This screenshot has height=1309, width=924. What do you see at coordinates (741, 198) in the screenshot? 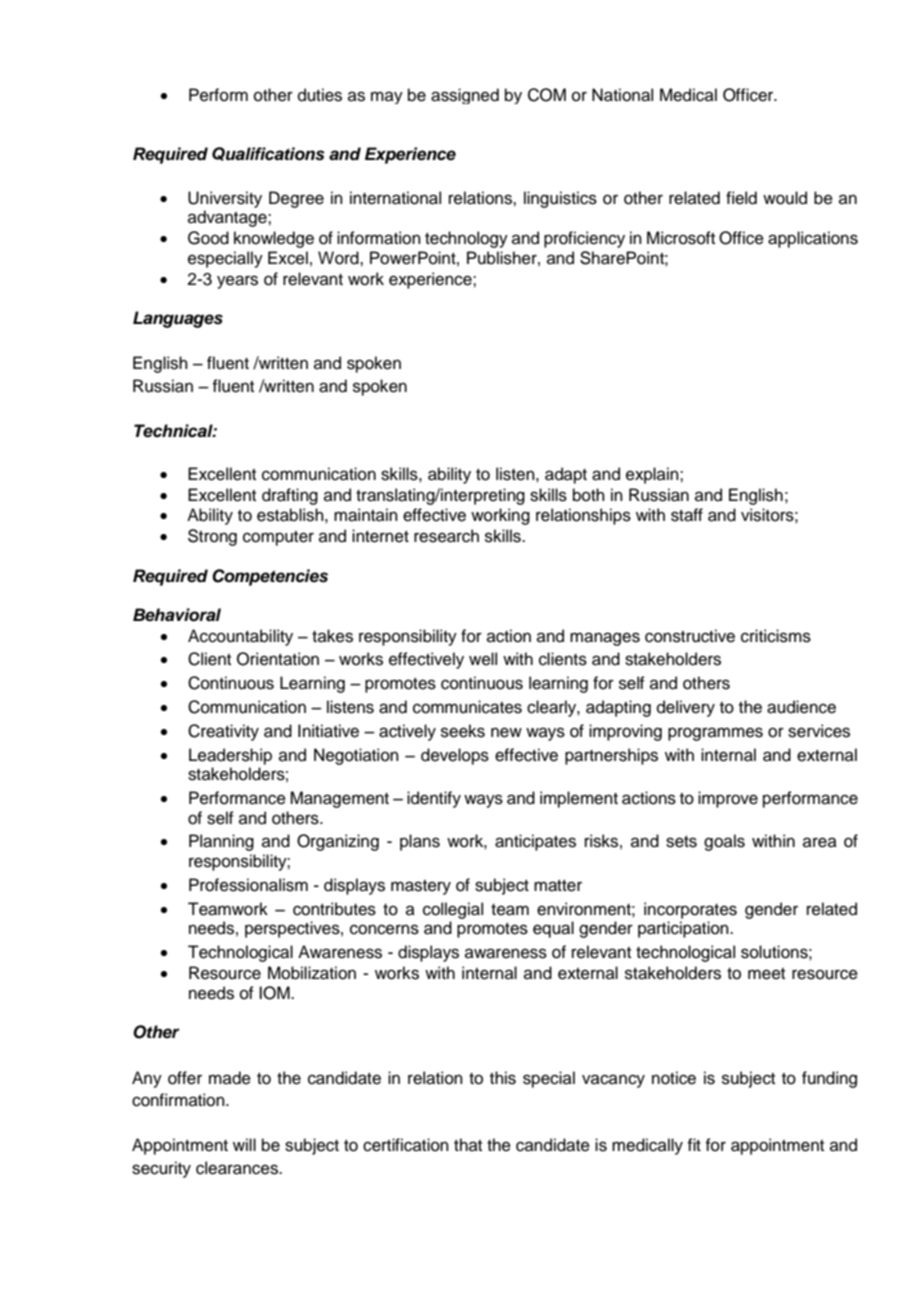
I see `field` at bounding box center [741, 198].
